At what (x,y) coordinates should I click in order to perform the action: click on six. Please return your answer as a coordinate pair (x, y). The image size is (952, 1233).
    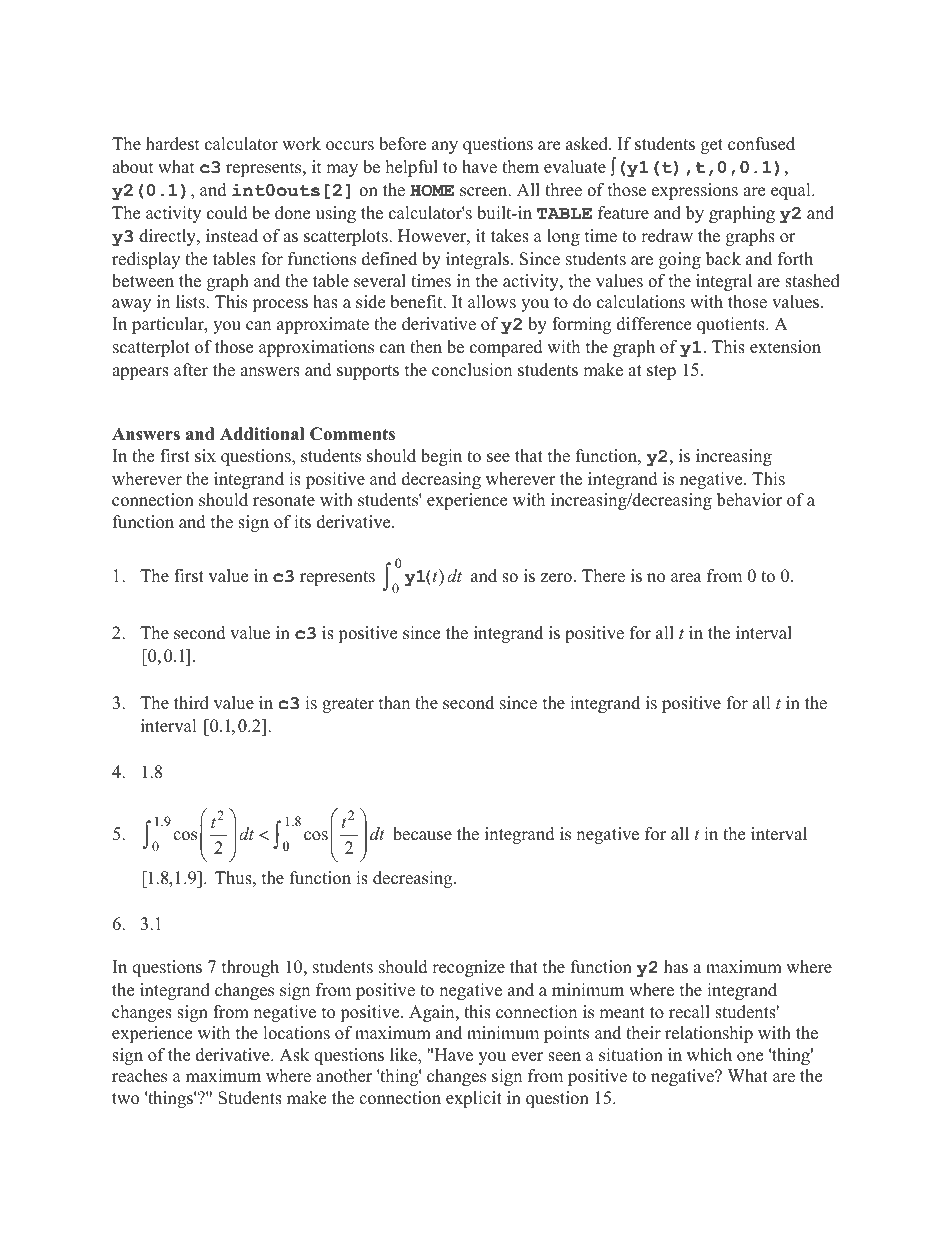
    Looking at the image, I should click on (205, 456).
